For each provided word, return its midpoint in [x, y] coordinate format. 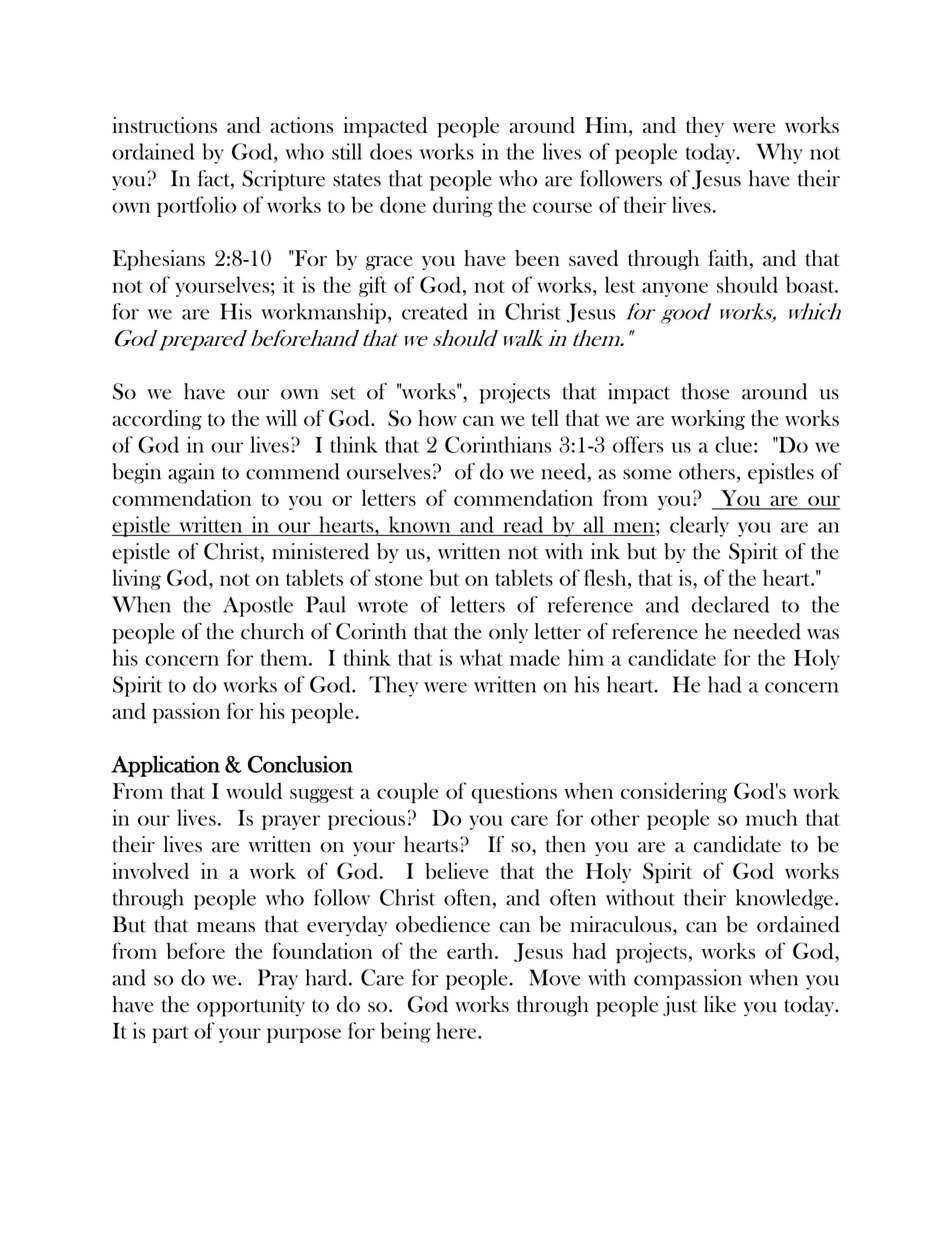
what [481, 657]
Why [779, 153]
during [463, 206]
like [720, 1004]
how [437, 418]
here [457, 1030]
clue [733, 444]
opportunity [251, 1006]
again [191, 473]
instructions [165, 125]
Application [165, 766]
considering [674, 793]
